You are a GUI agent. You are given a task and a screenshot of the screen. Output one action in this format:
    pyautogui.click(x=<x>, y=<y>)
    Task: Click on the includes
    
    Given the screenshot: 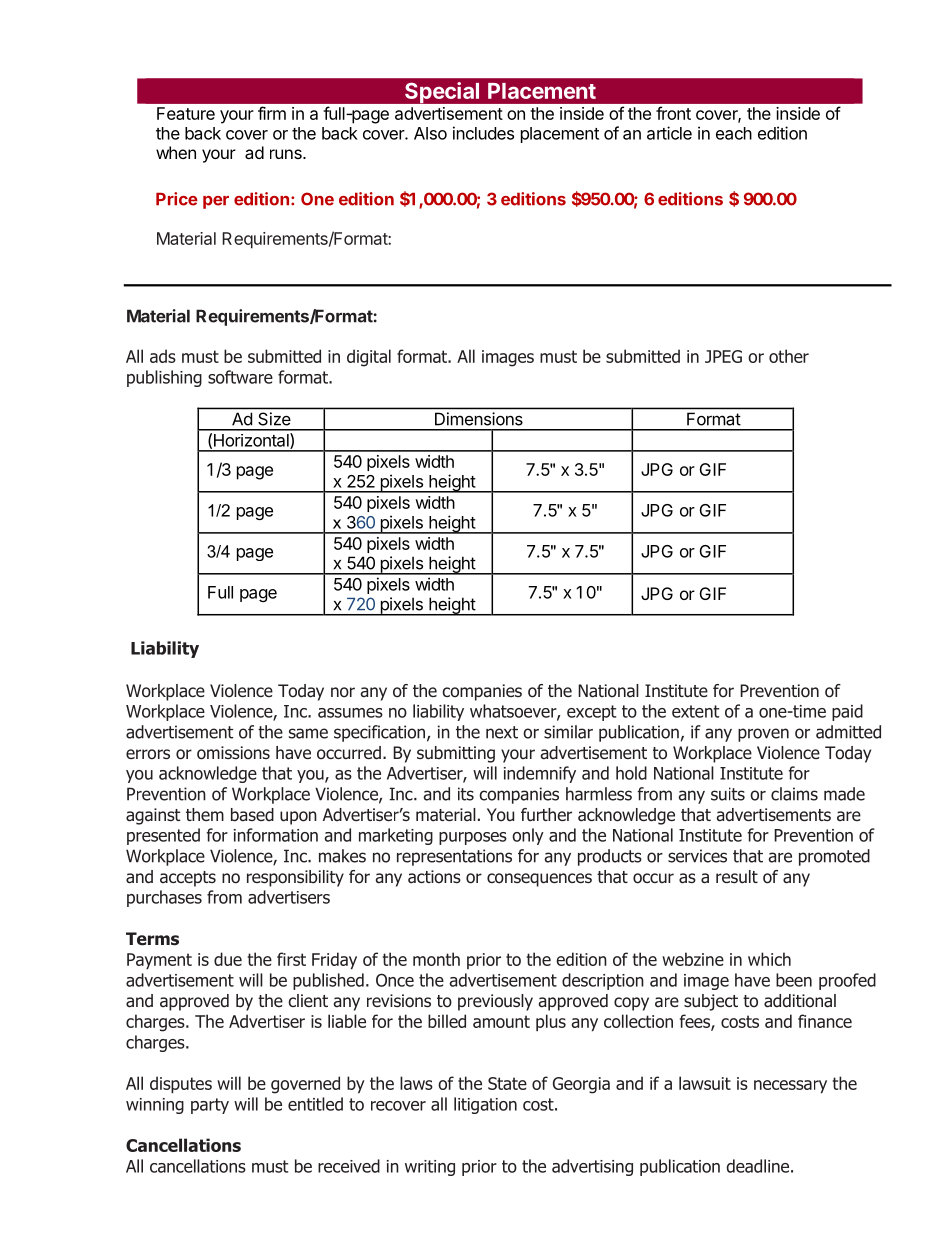 What is the action you would take?
    pyautogui.click(x=483, y=133)
